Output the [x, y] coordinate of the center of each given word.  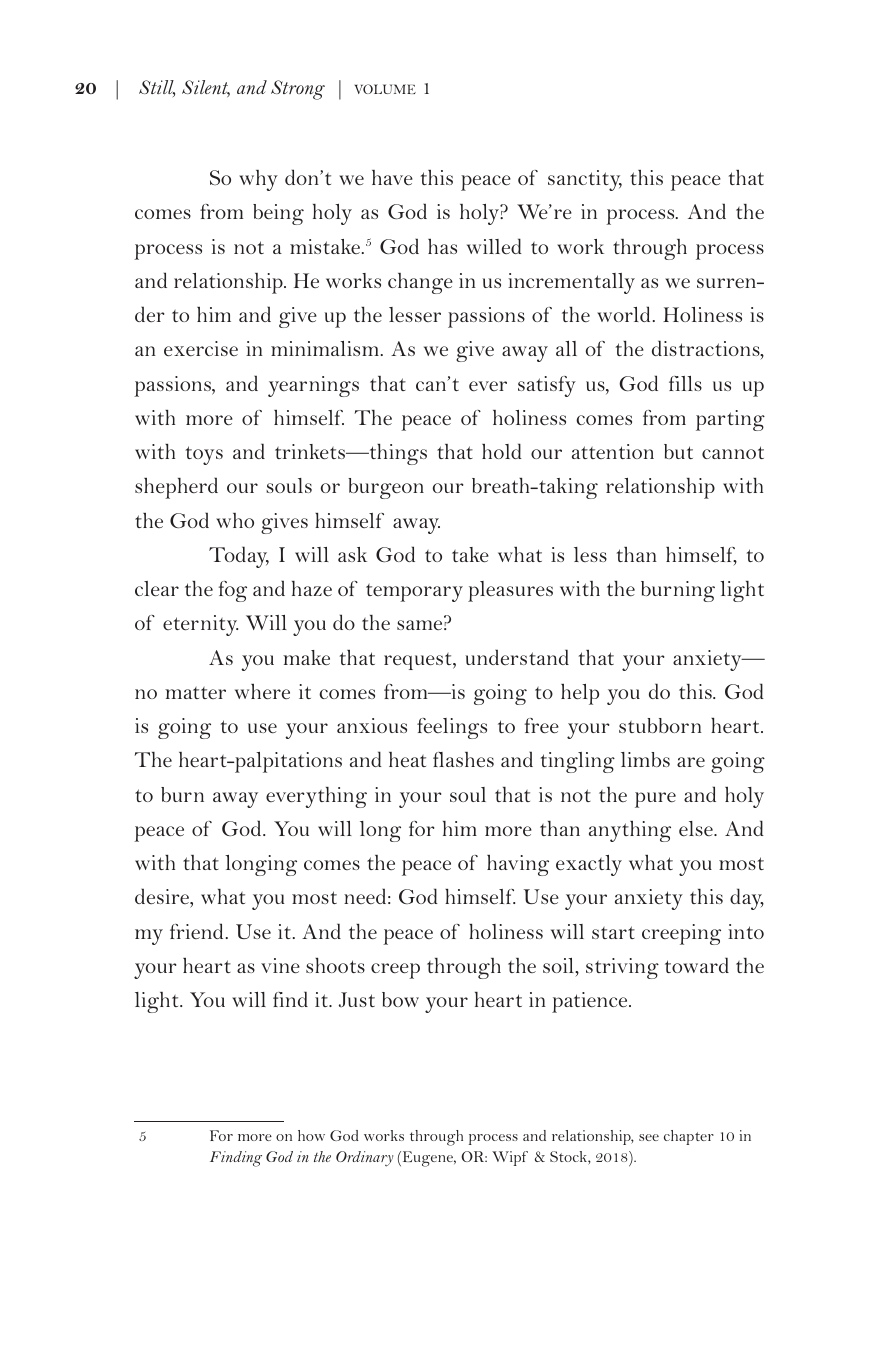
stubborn [660, 725]
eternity [200, 625]
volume [385, 89]
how [311, 1135]
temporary [414, 593]
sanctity [585, 180]
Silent [206, 88]
